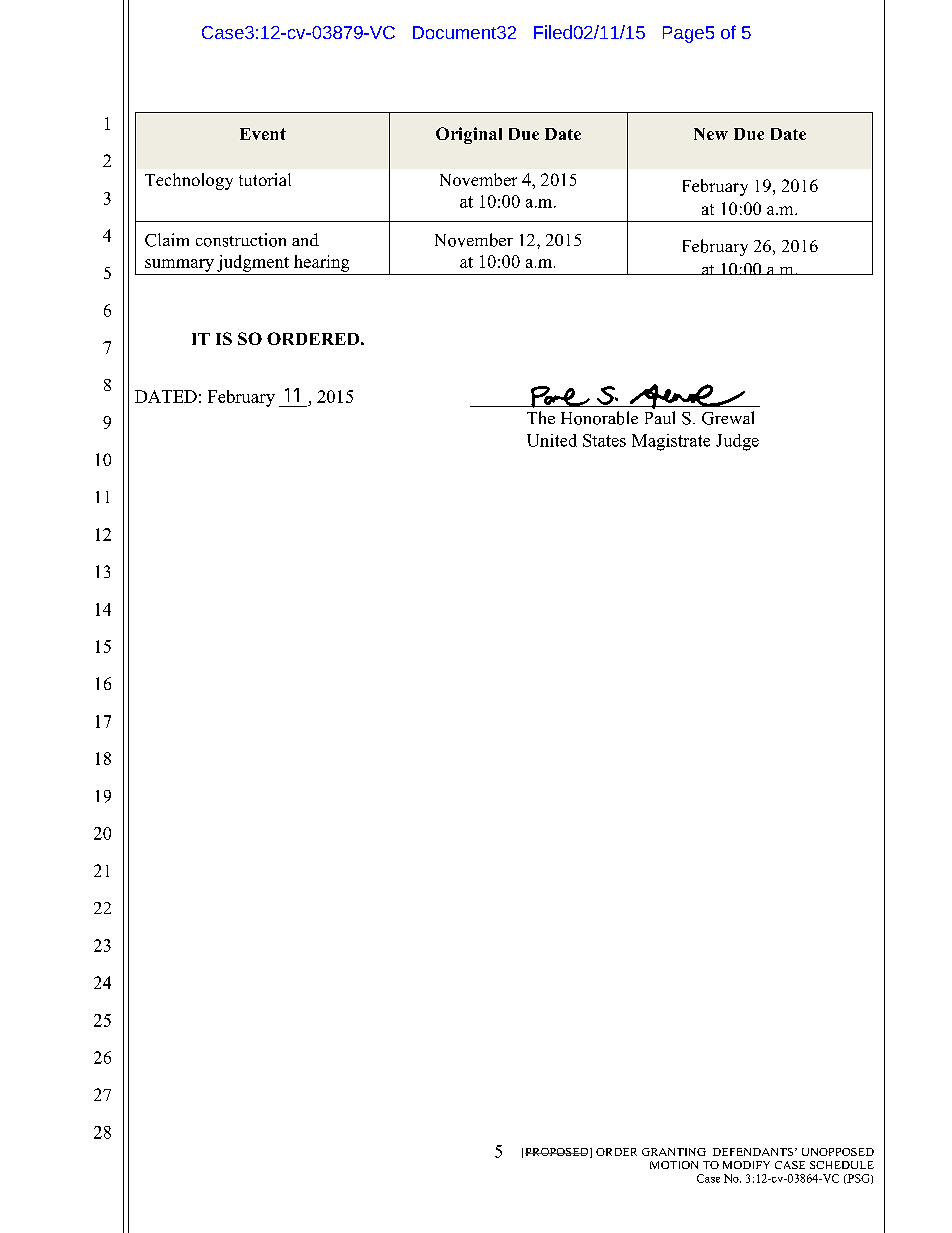 The width and height of the screenshot is (952, 1233). What do you see at coordinates (541, 417) in the screenshot?
I see `The` at bounding box center [541, 417].
